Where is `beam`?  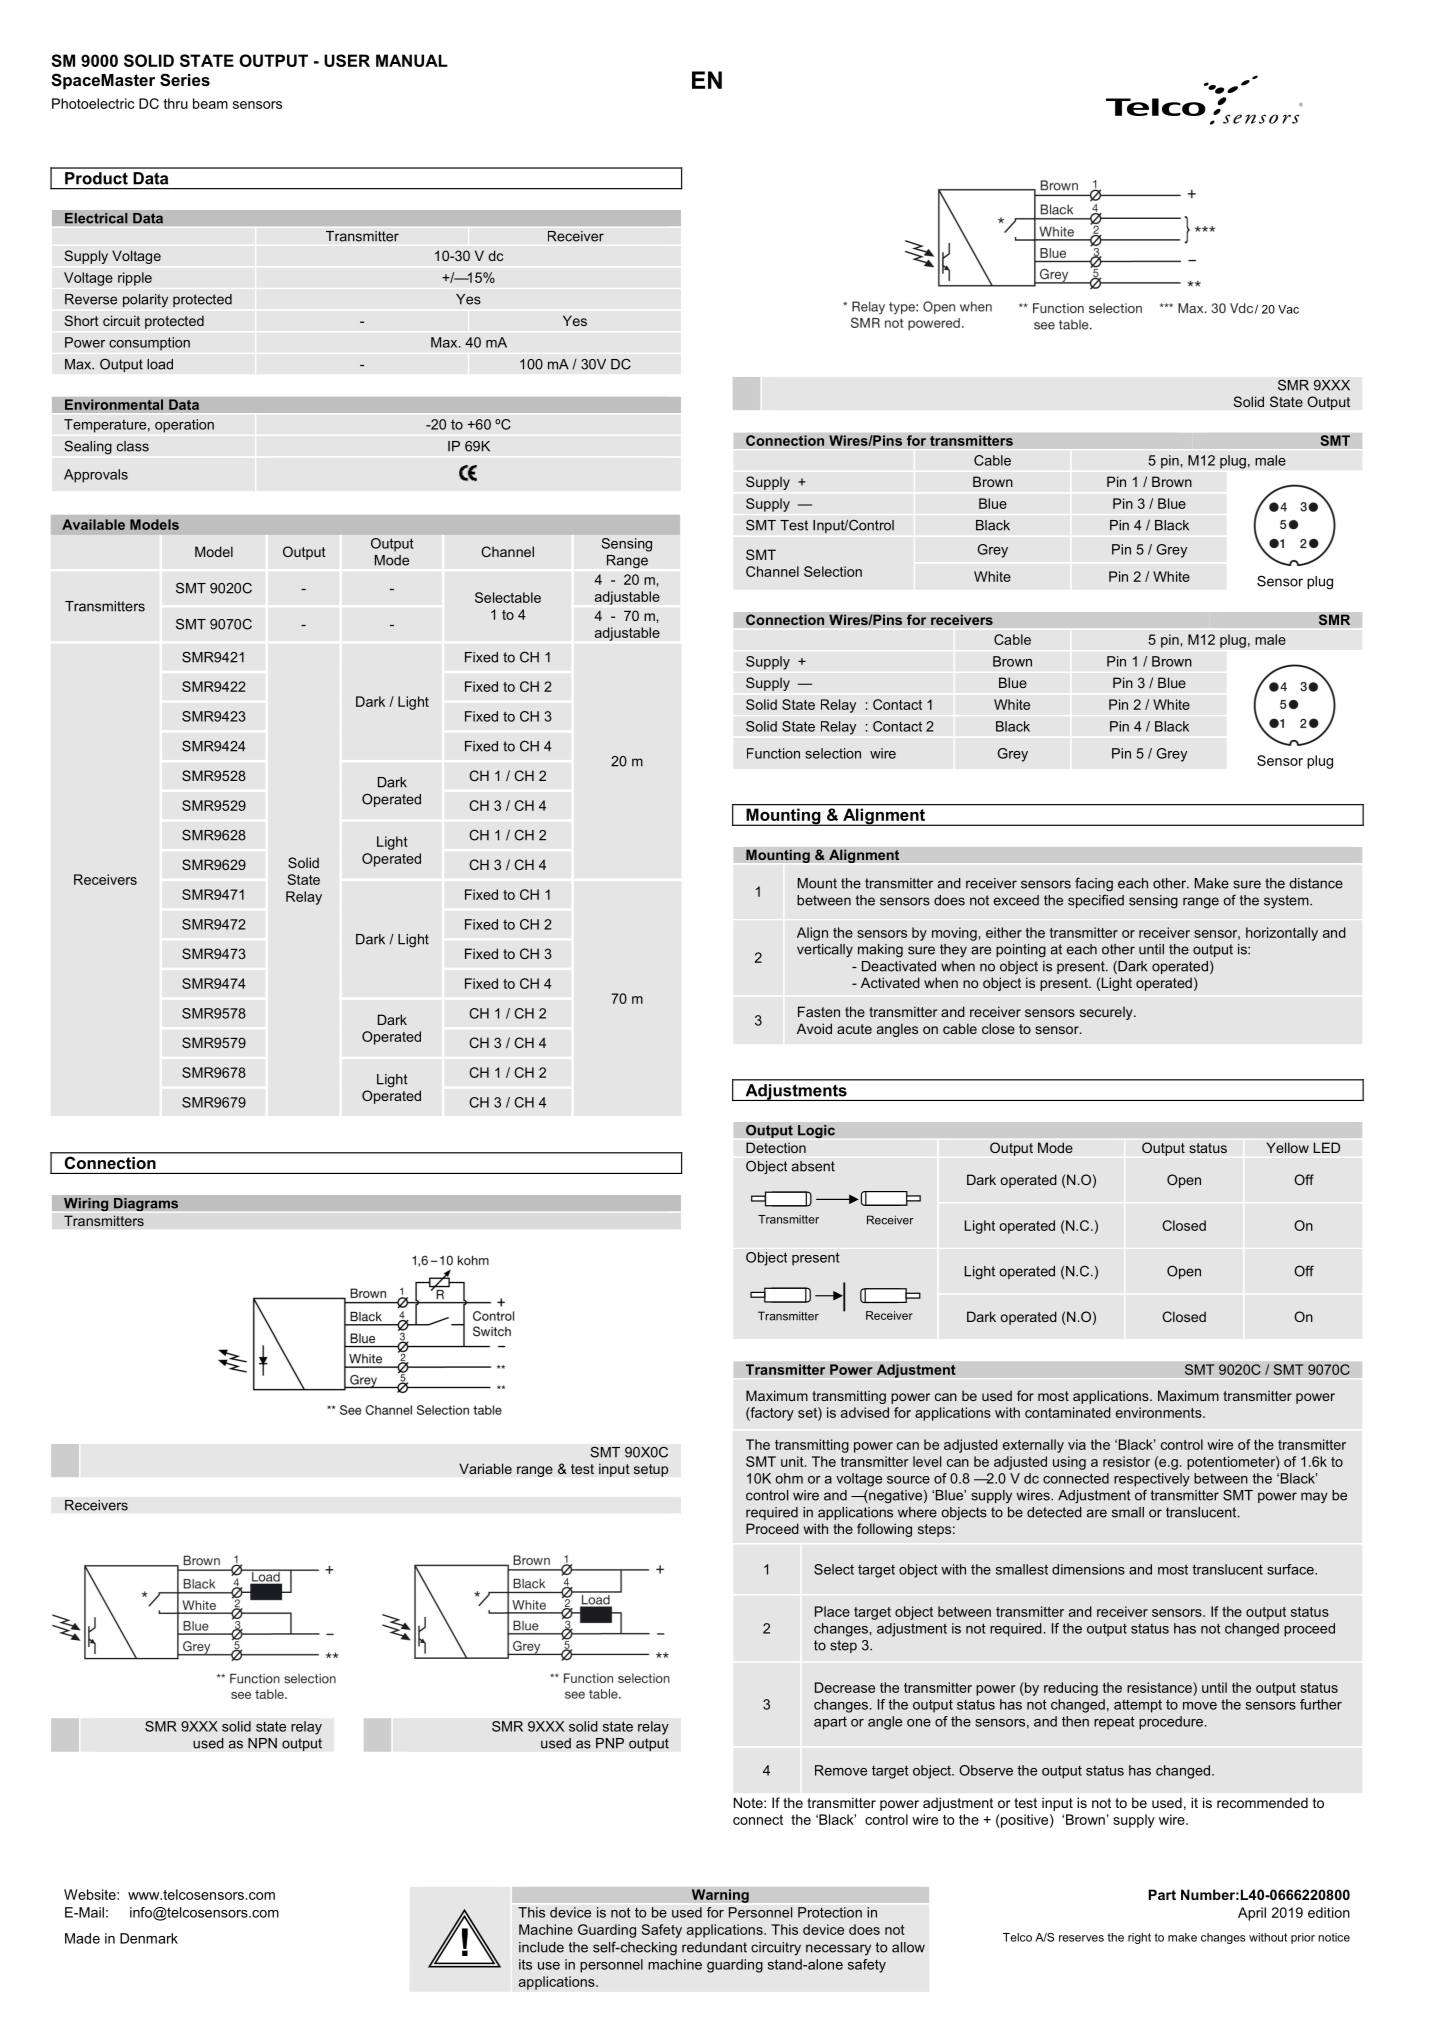
beam is located at coordinates (210, 103).
